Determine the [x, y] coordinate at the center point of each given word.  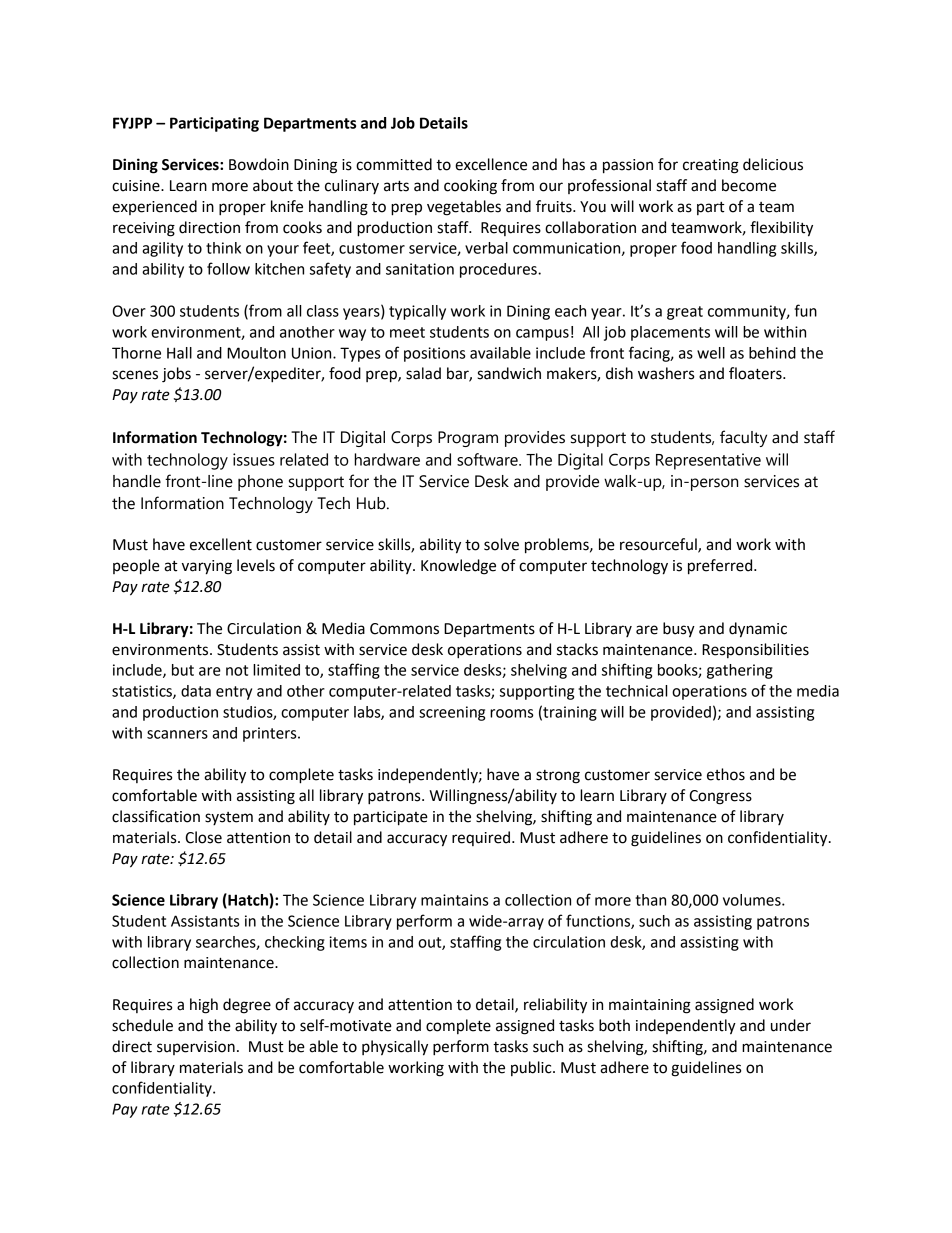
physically [395, 1048]
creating [711, 166]
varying [207, 567]
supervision [196, 1048]
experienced [154, 207]
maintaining [650, 1006]
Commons [404, 629]
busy [679, 630]
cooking [470, 187]
